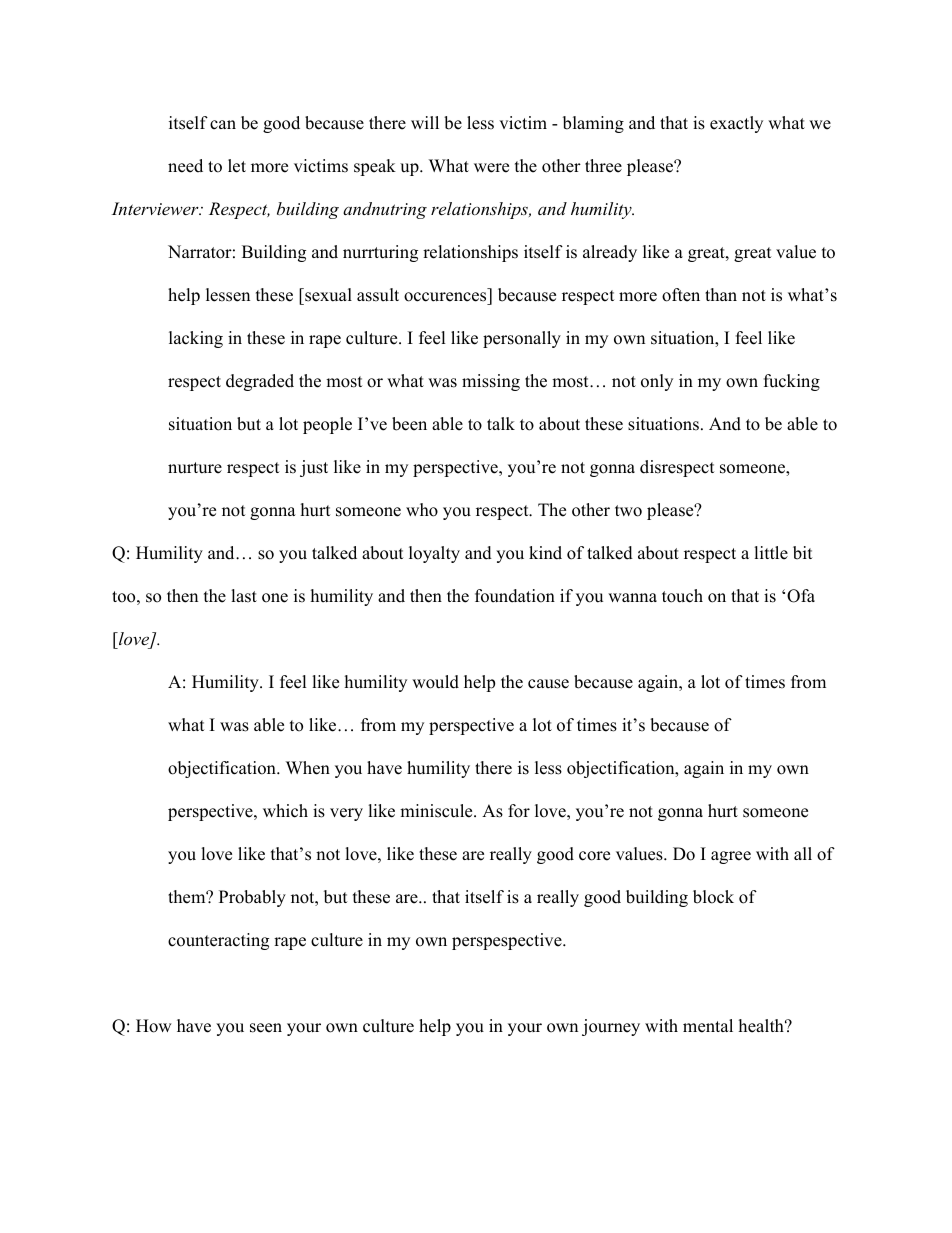  What do you see at coordinates (237, 166) in the page?
I see `let` at bounding box center [237, 166].
